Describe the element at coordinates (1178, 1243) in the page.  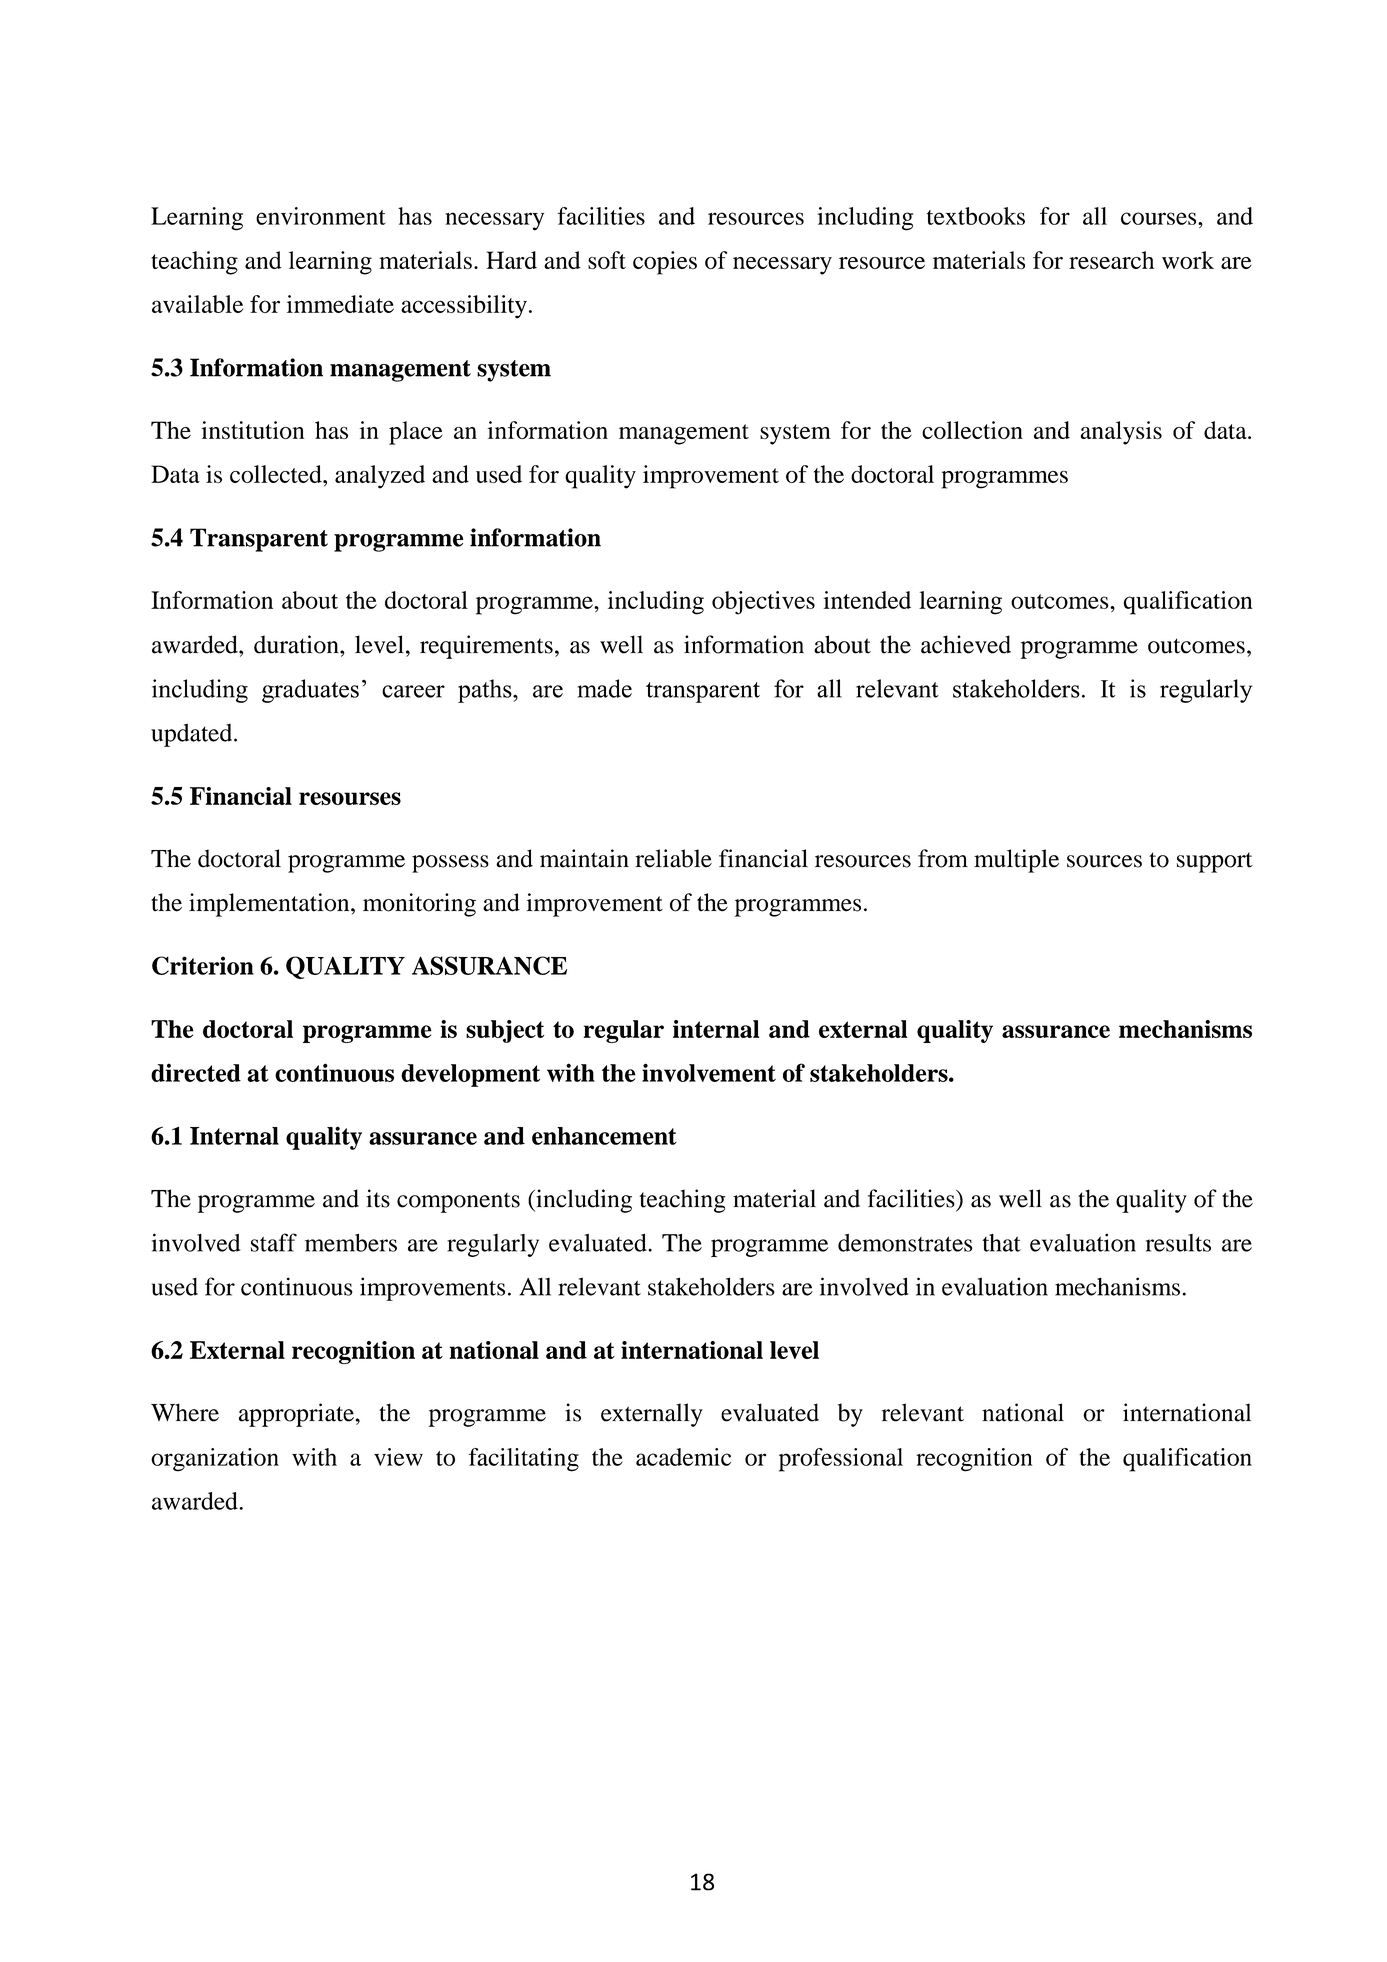
I see `results` at that location.
